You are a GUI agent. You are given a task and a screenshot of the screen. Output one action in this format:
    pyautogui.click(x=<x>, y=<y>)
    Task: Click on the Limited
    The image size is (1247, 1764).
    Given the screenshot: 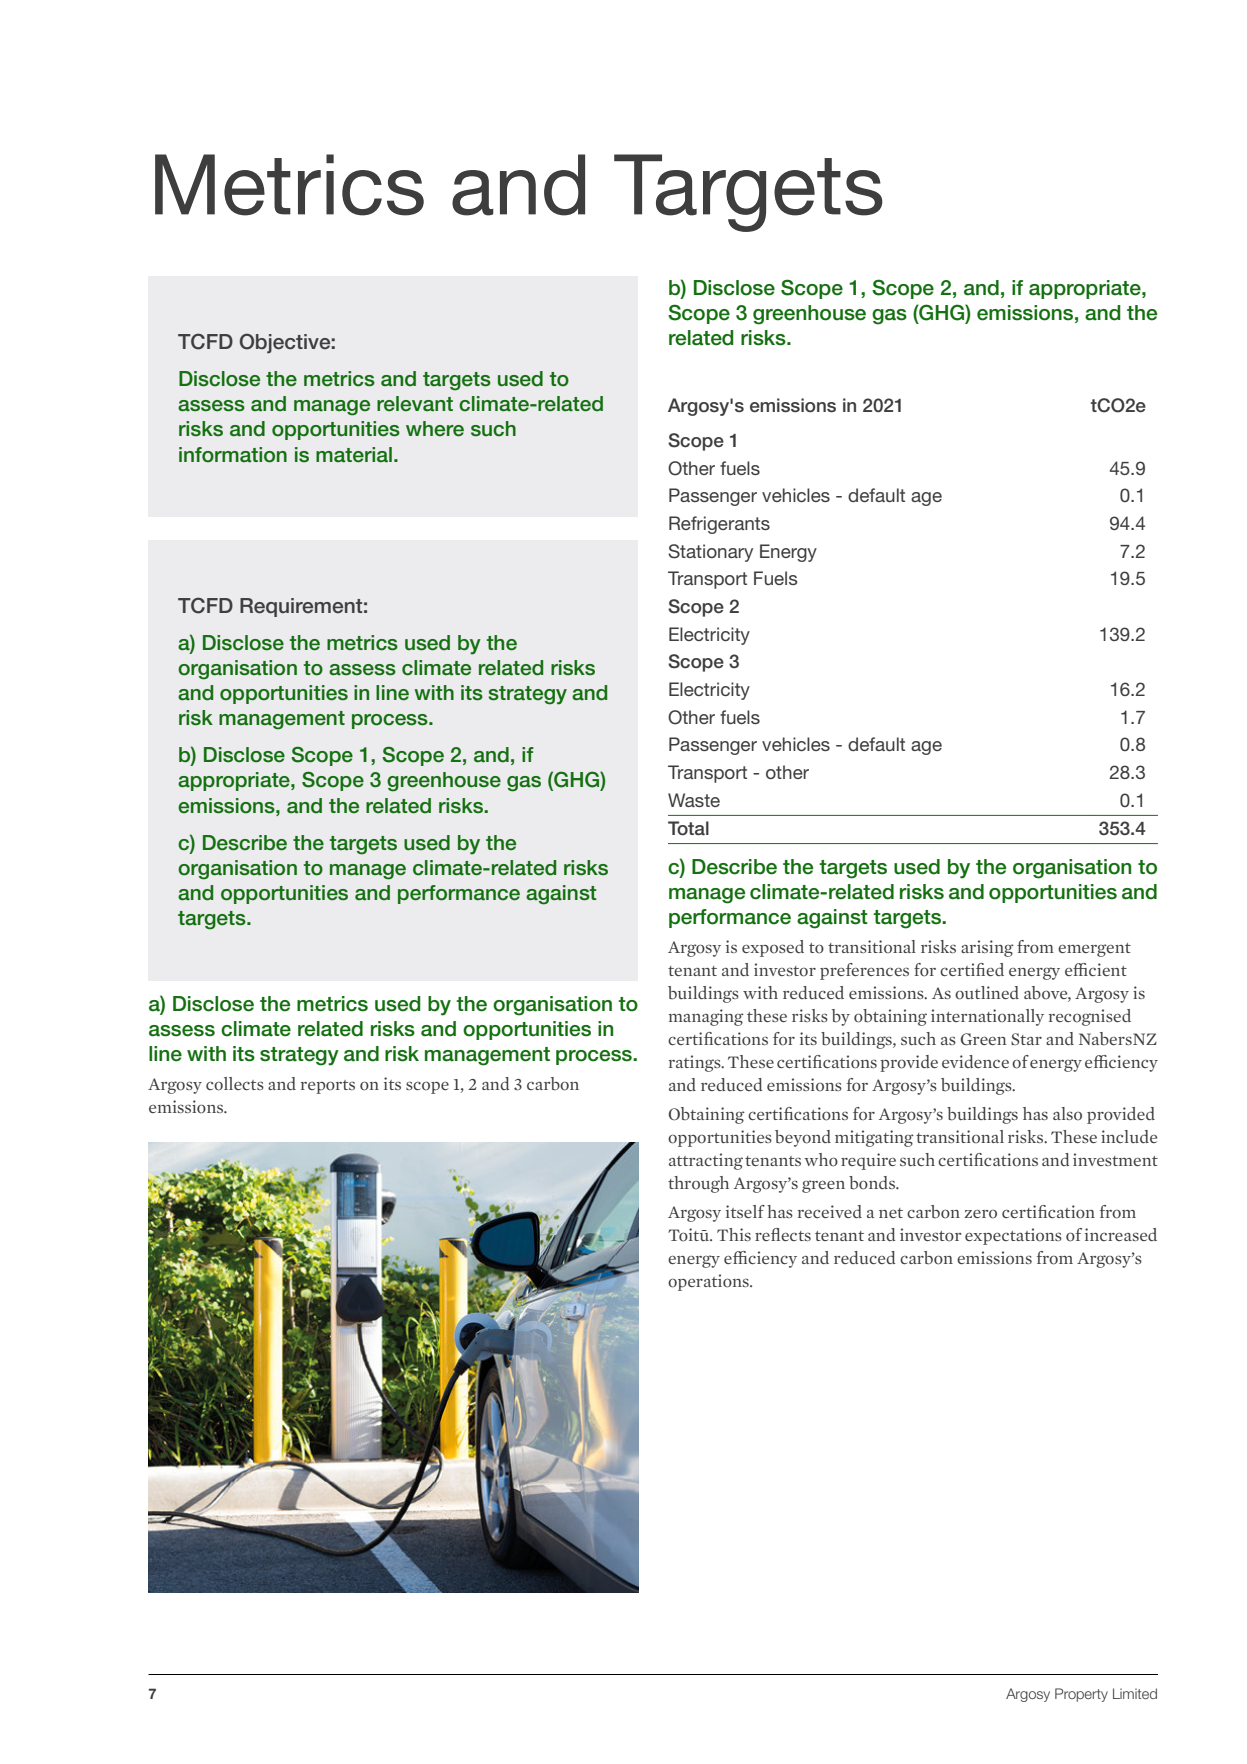 What is the action you would take?
    pyautogui.click(x=1135, y=1693)
